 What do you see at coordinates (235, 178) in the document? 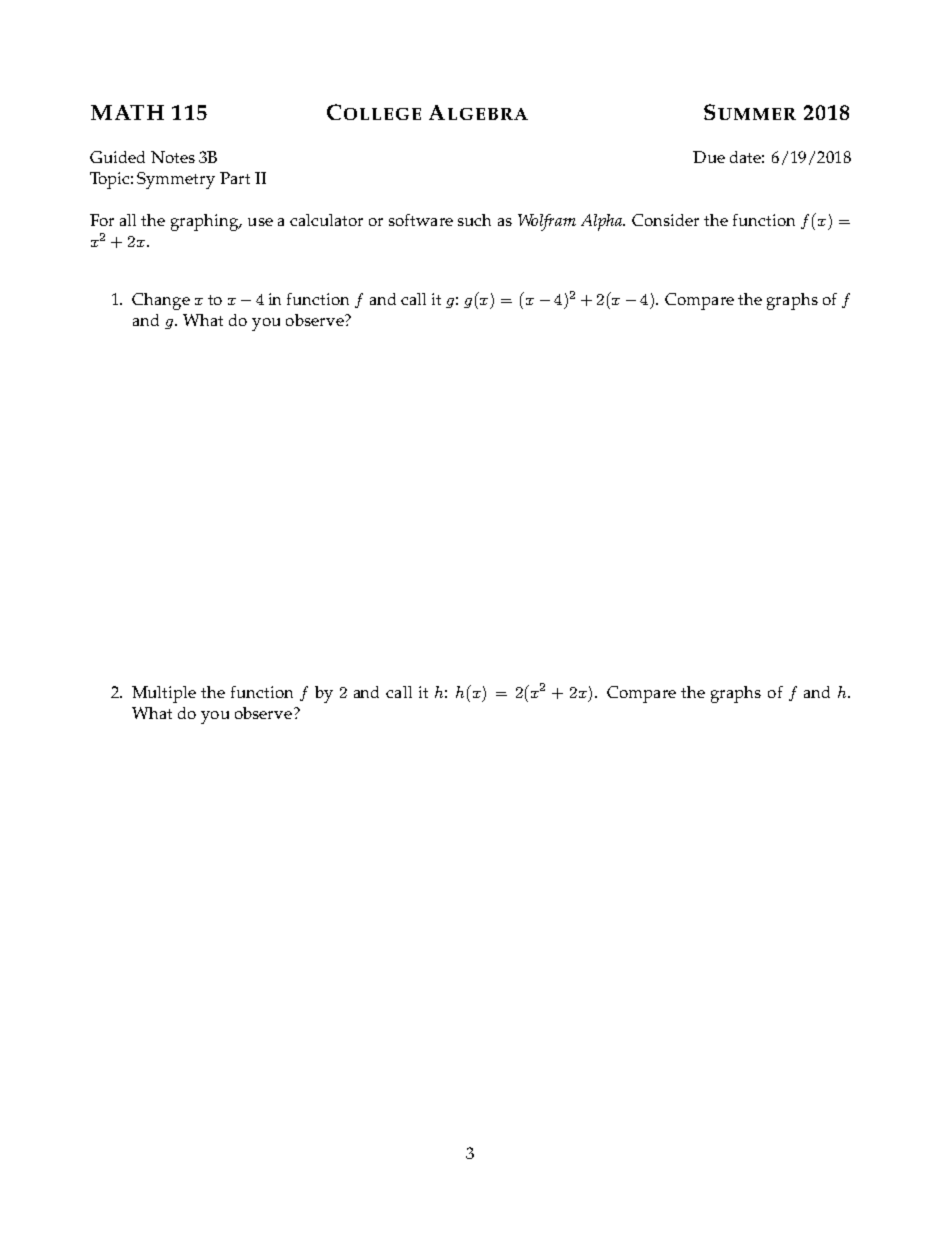
I see `Part` at bounding box center [235, 178].
